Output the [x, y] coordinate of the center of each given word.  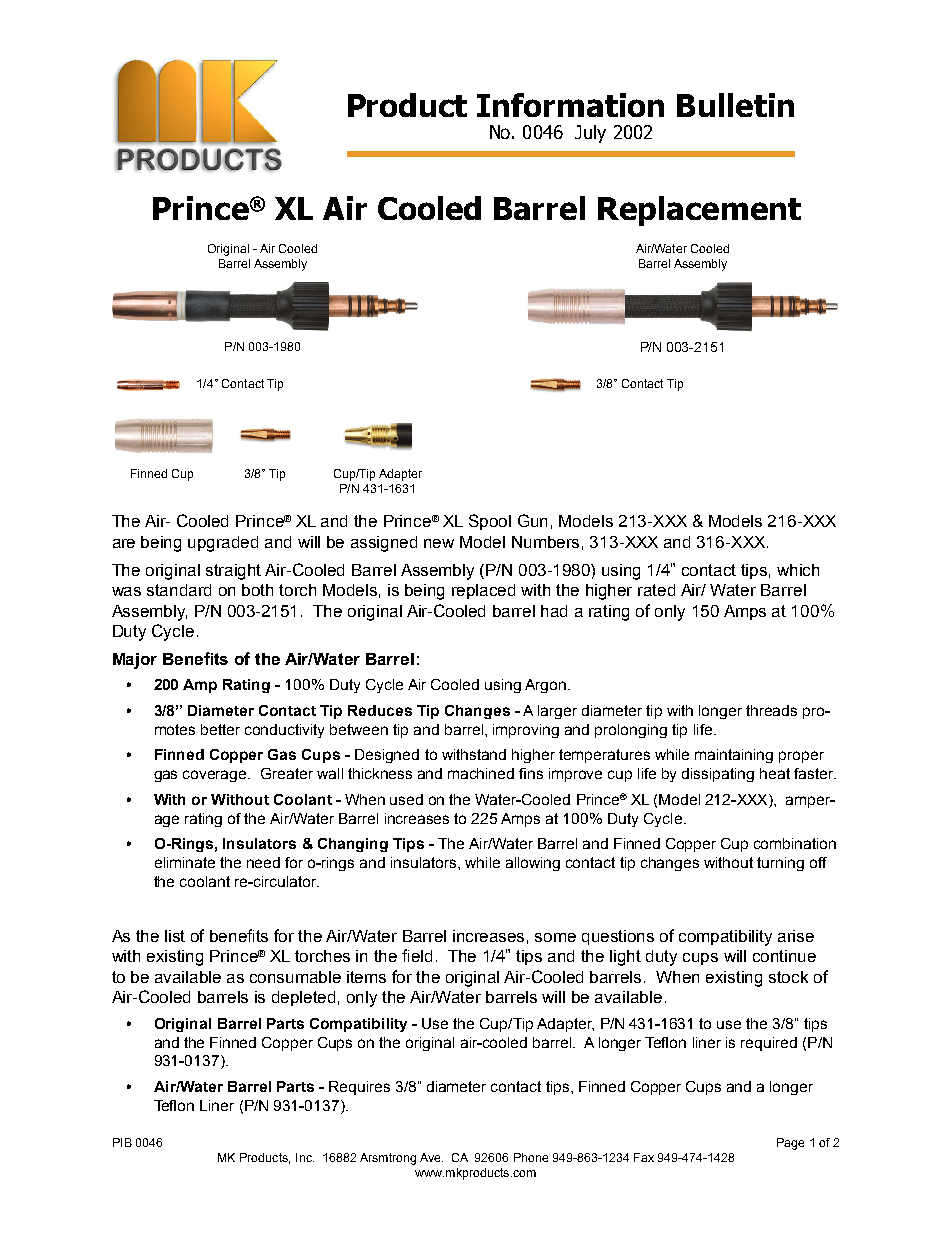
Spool [490, 522]
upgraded [223, 544]
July [590, 134]
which [798, 570]
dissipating [718, 775]
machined [481, 773]
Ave [431, 1157]
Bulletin [735, 105]
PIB [122, 1142]
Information [570, 105]
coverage [216, 776]
